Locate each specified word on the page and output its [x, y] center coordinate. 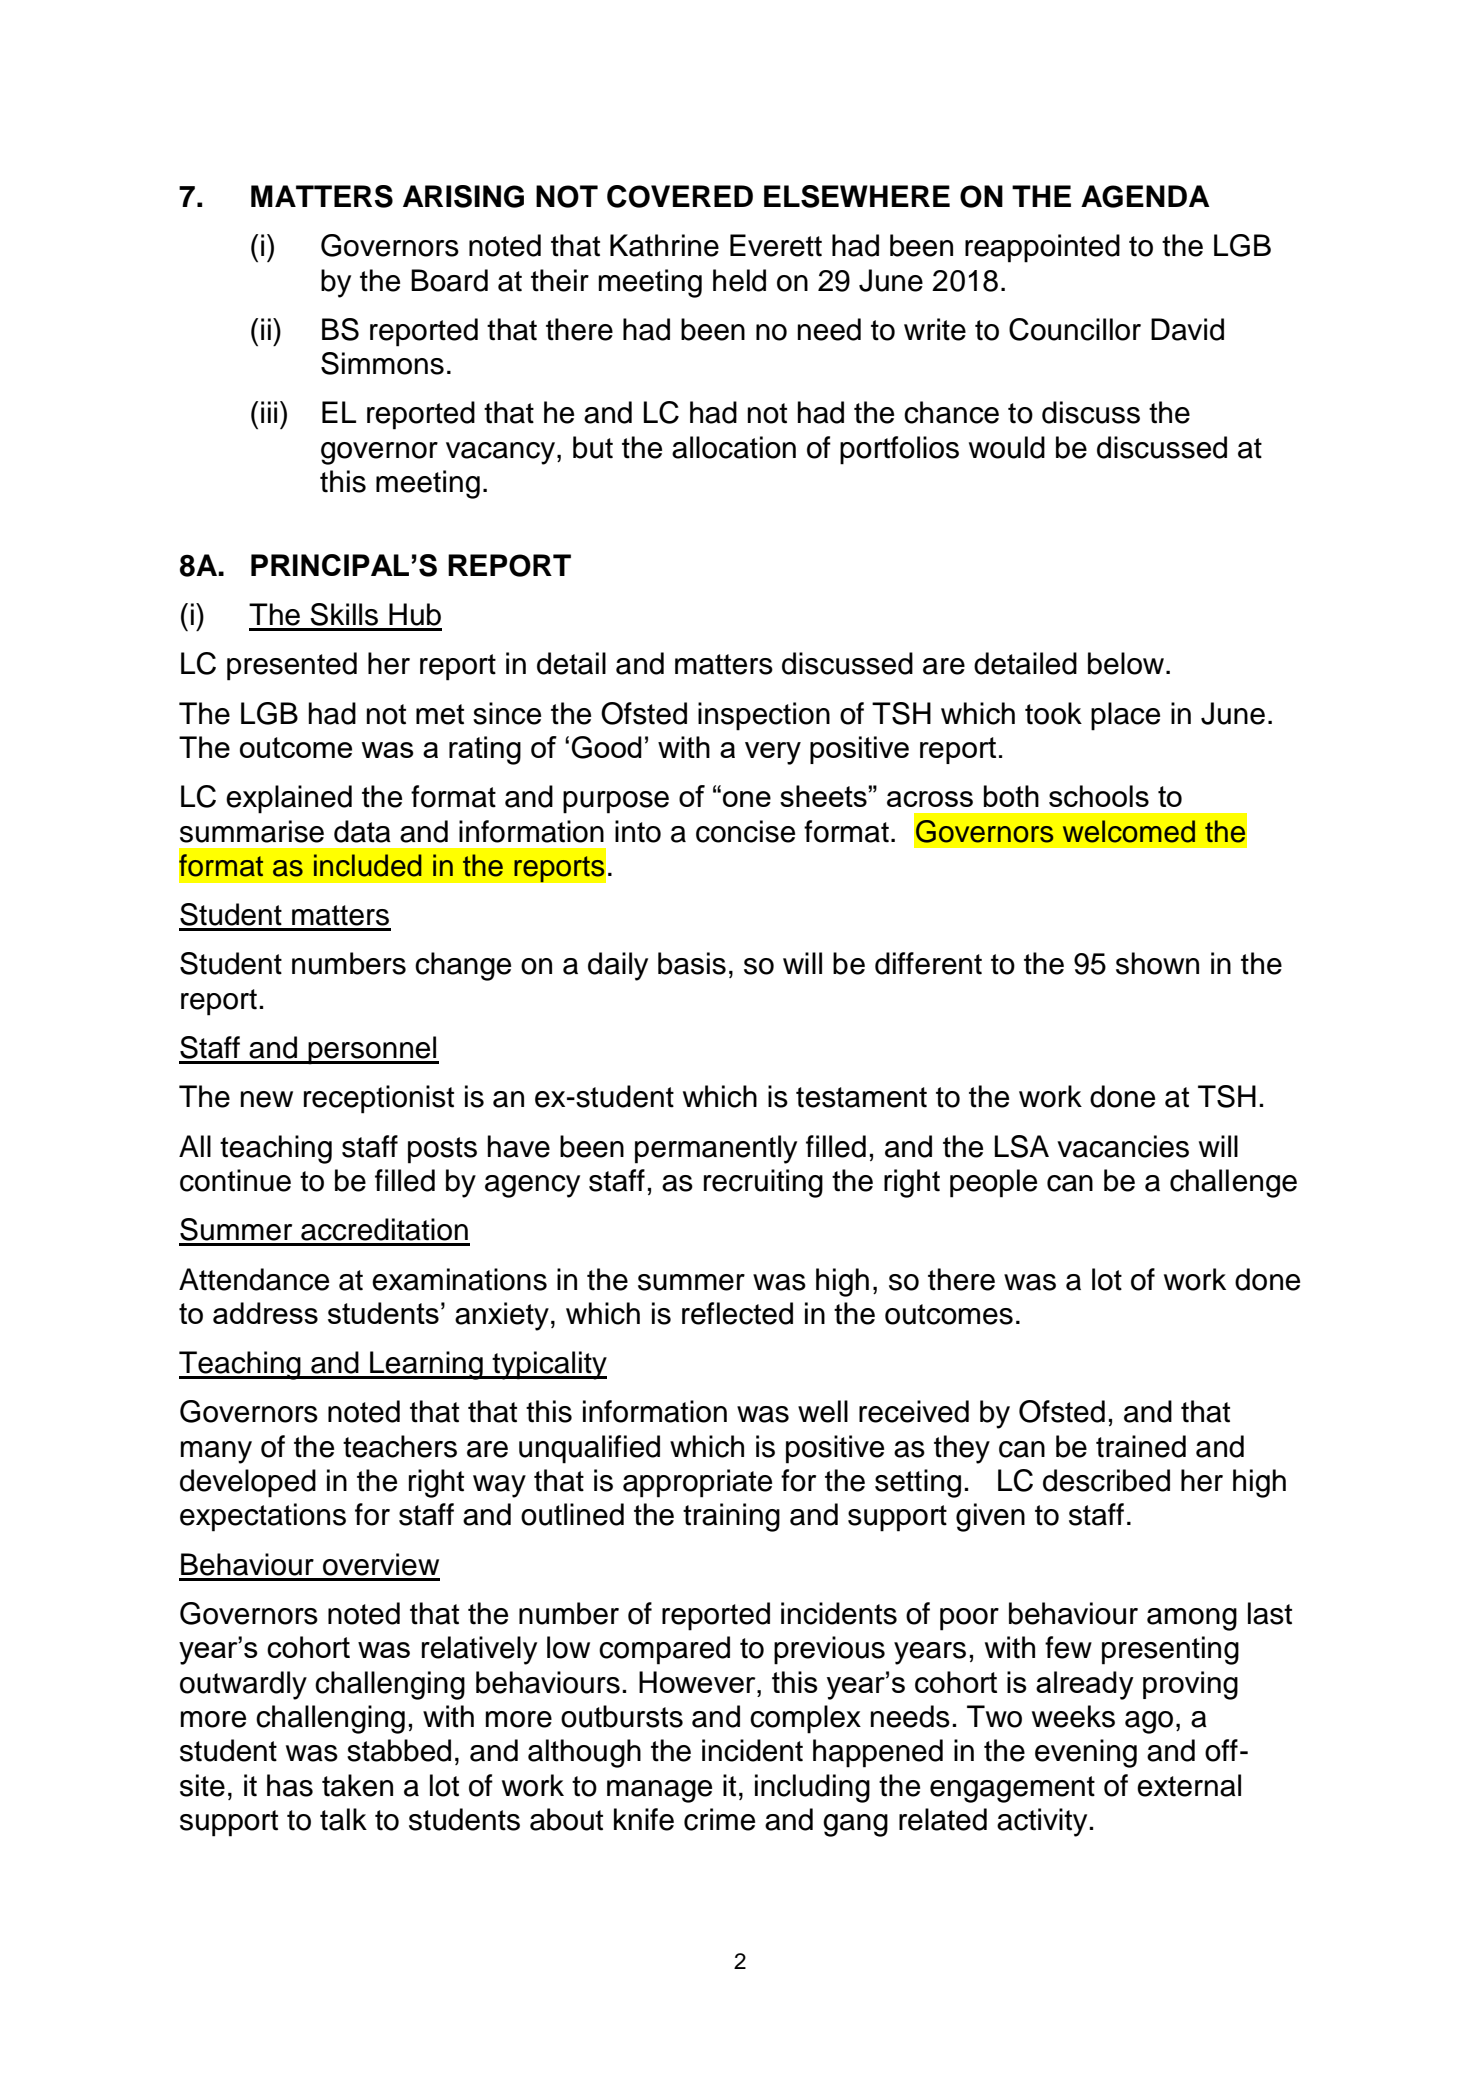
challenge [1233, 1183]
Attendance [254, 1279]
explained [289, 799]
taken [357, 1785]
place [1125, 716]
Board [449, 280]
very [773, 753]
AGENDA [1145, 196]
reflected [737, 1313]
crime [719, 1819]
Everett [776, 245]
